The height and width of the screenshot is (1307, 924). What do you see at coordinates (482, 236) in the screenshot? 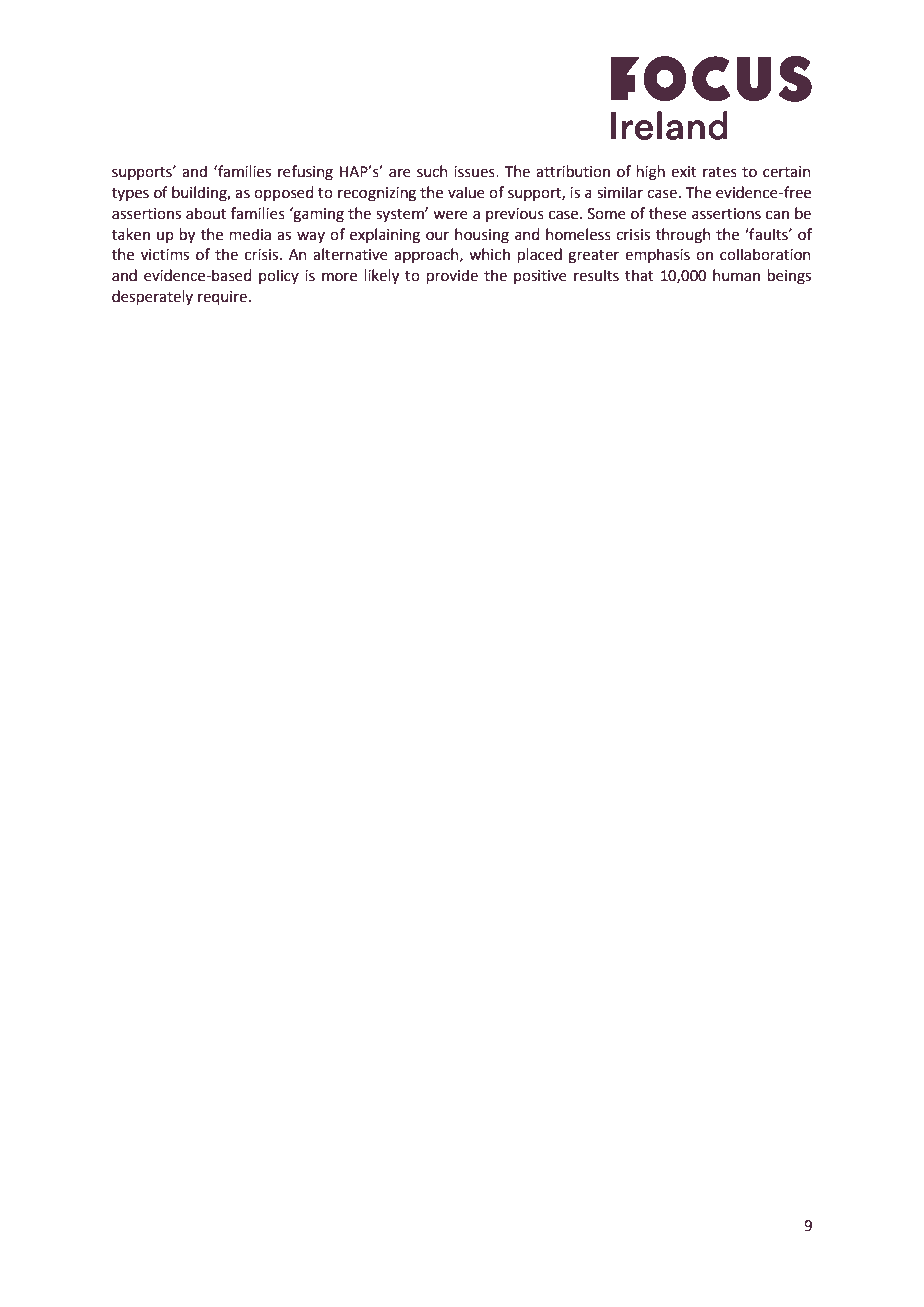
I see `housing` at bounding box center [482, 236].
